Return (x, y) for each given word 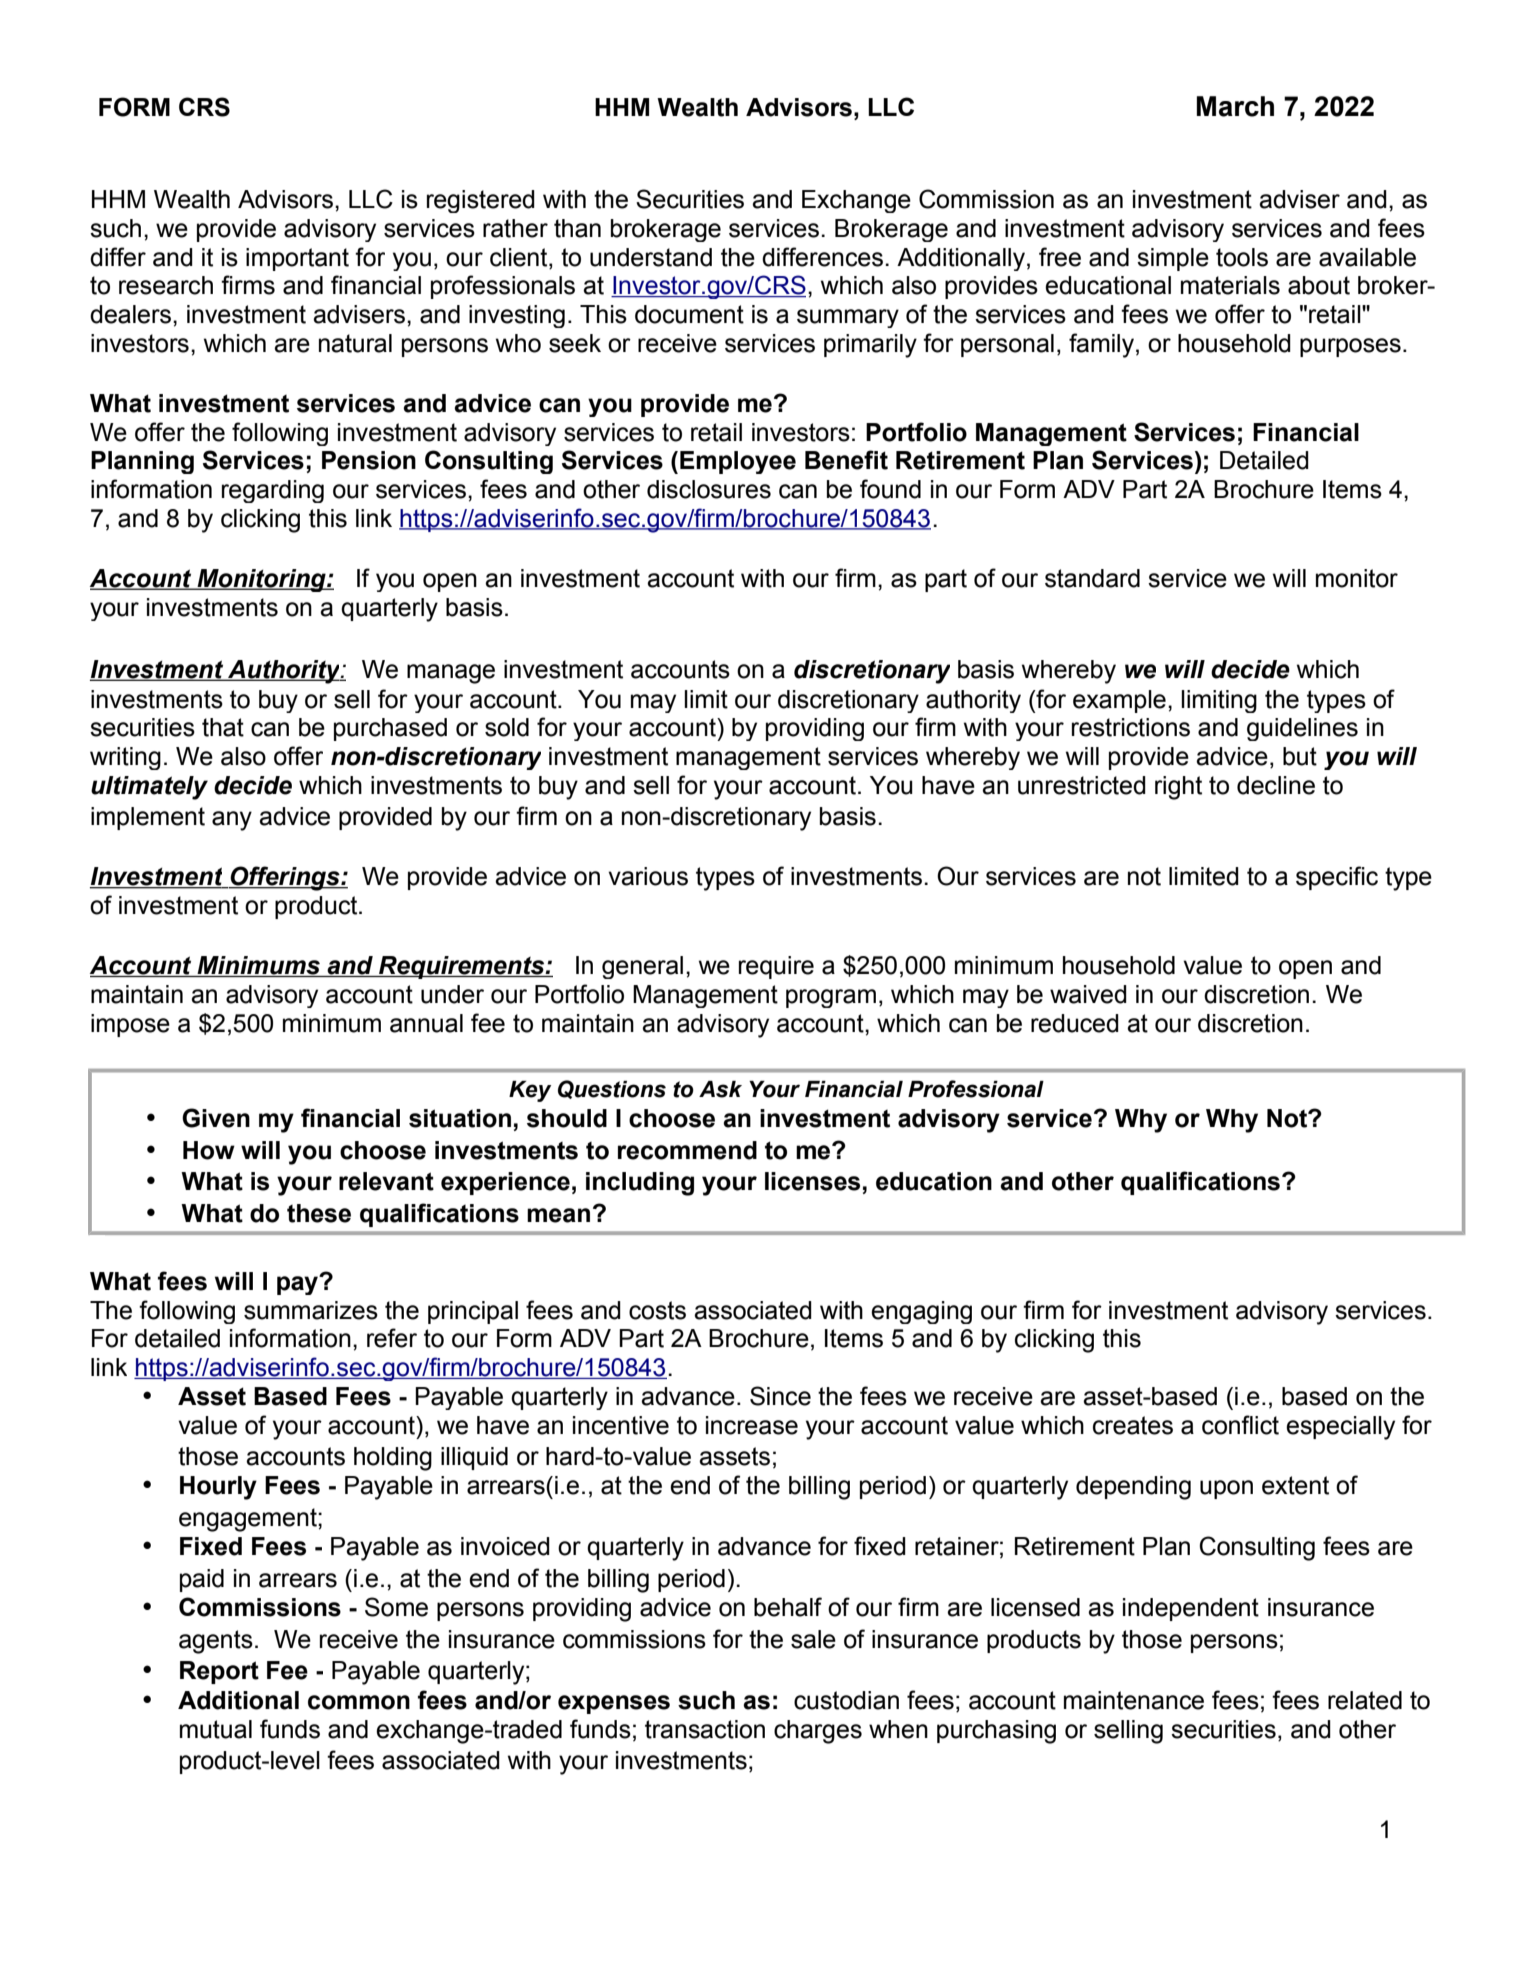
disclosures (709, 489)
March (1235, 106)
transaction (705, 1729)
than (577, 228)
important (297, 259)
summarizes (311, 1310)
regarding (273, 491)
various (648, 876)
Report (219, 1672)
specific (1337, 878)
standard (1092, 578)
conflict (1240, 1425)
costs (657, 1310)
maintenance (1134, 1700)
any (232, 821)
